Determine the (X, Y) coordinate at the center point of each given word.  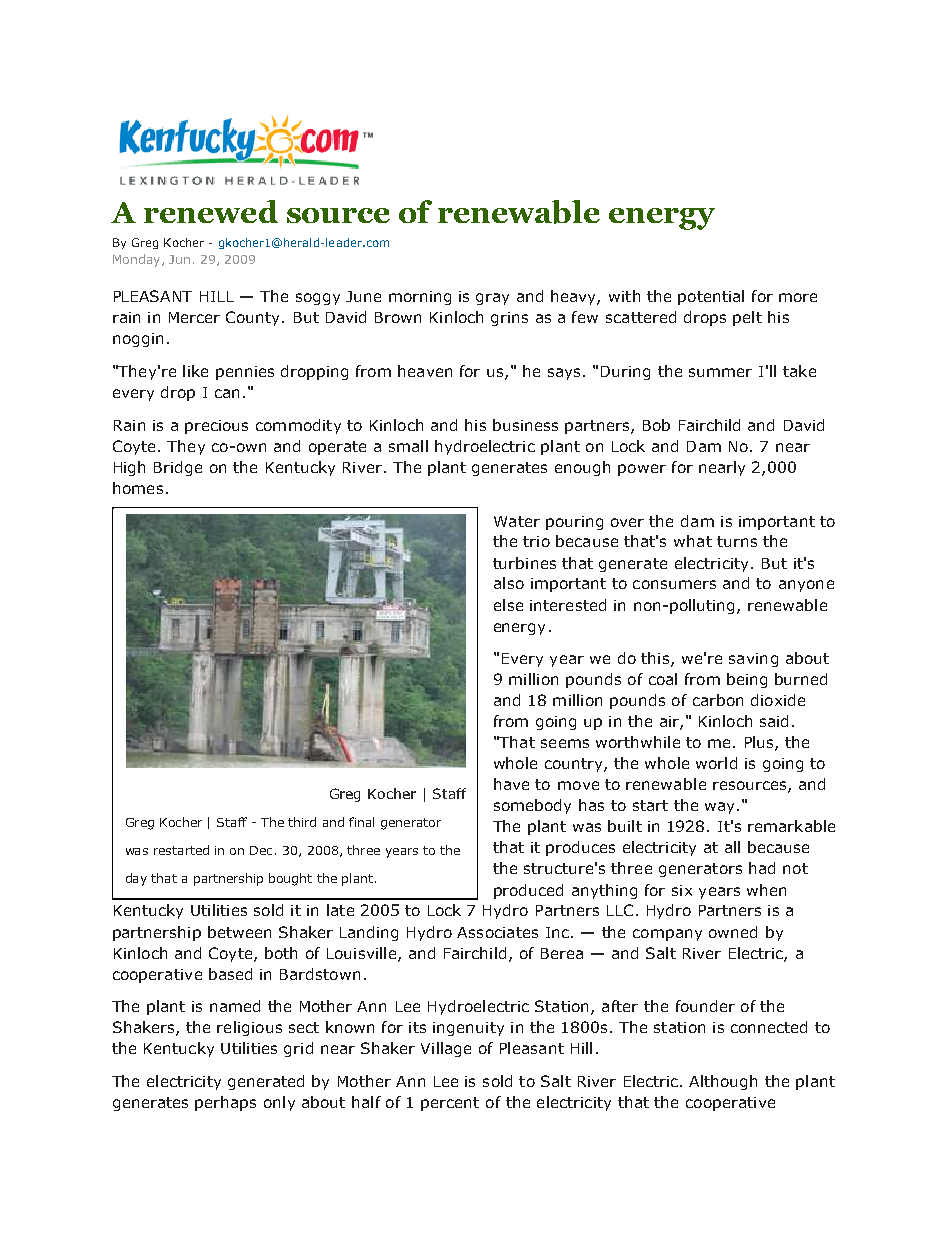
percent (450, 1104)
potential (711, 297)
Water (517, 521)
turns (737, 541)
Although (723, 1082)
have (511, 784)
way (721, 808)
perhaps (225, 1103)
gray (492, 299)
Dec (263, 850)
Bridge (178, 468)
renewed (211, 211)
